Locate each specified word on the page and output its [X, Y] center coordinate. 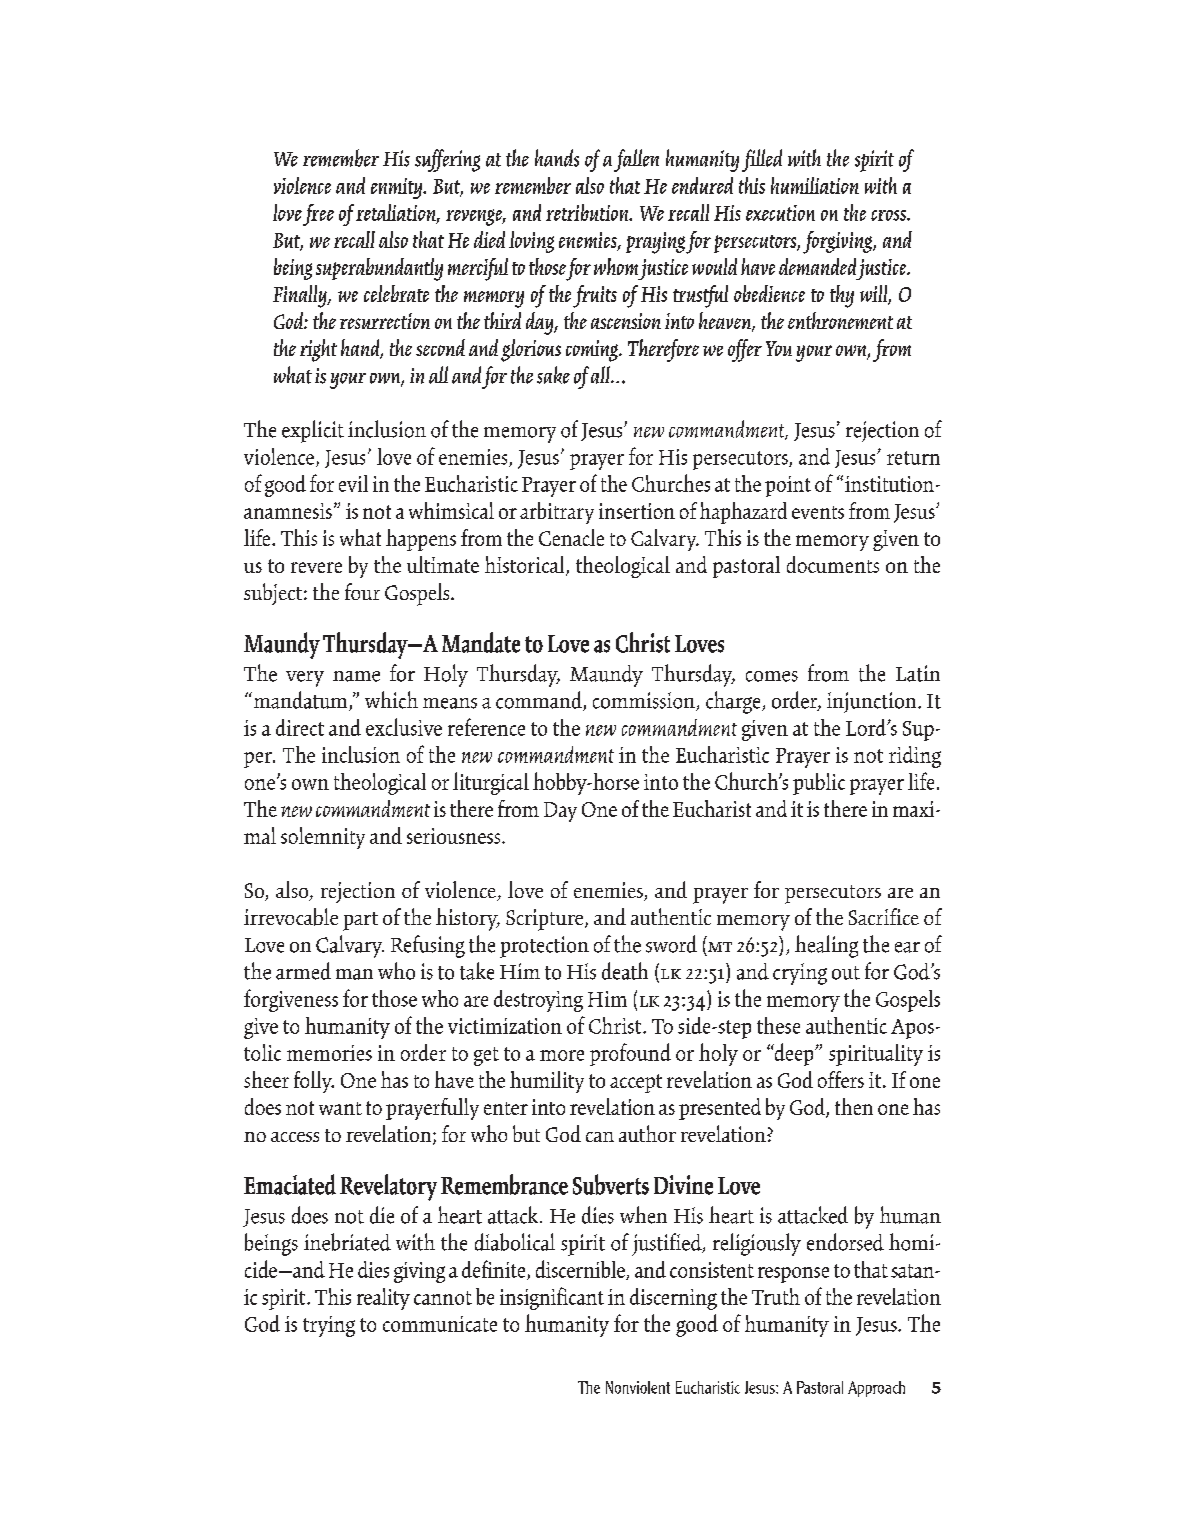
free [318, 215]
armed [303, 971]
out [846, 973]
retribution [588, 212]
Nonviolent [638, 1387]
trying [329, 1326]
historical [526, 566]
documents [833, 564]
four [362, 591]
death [625, 971]
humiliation [815, 185]
